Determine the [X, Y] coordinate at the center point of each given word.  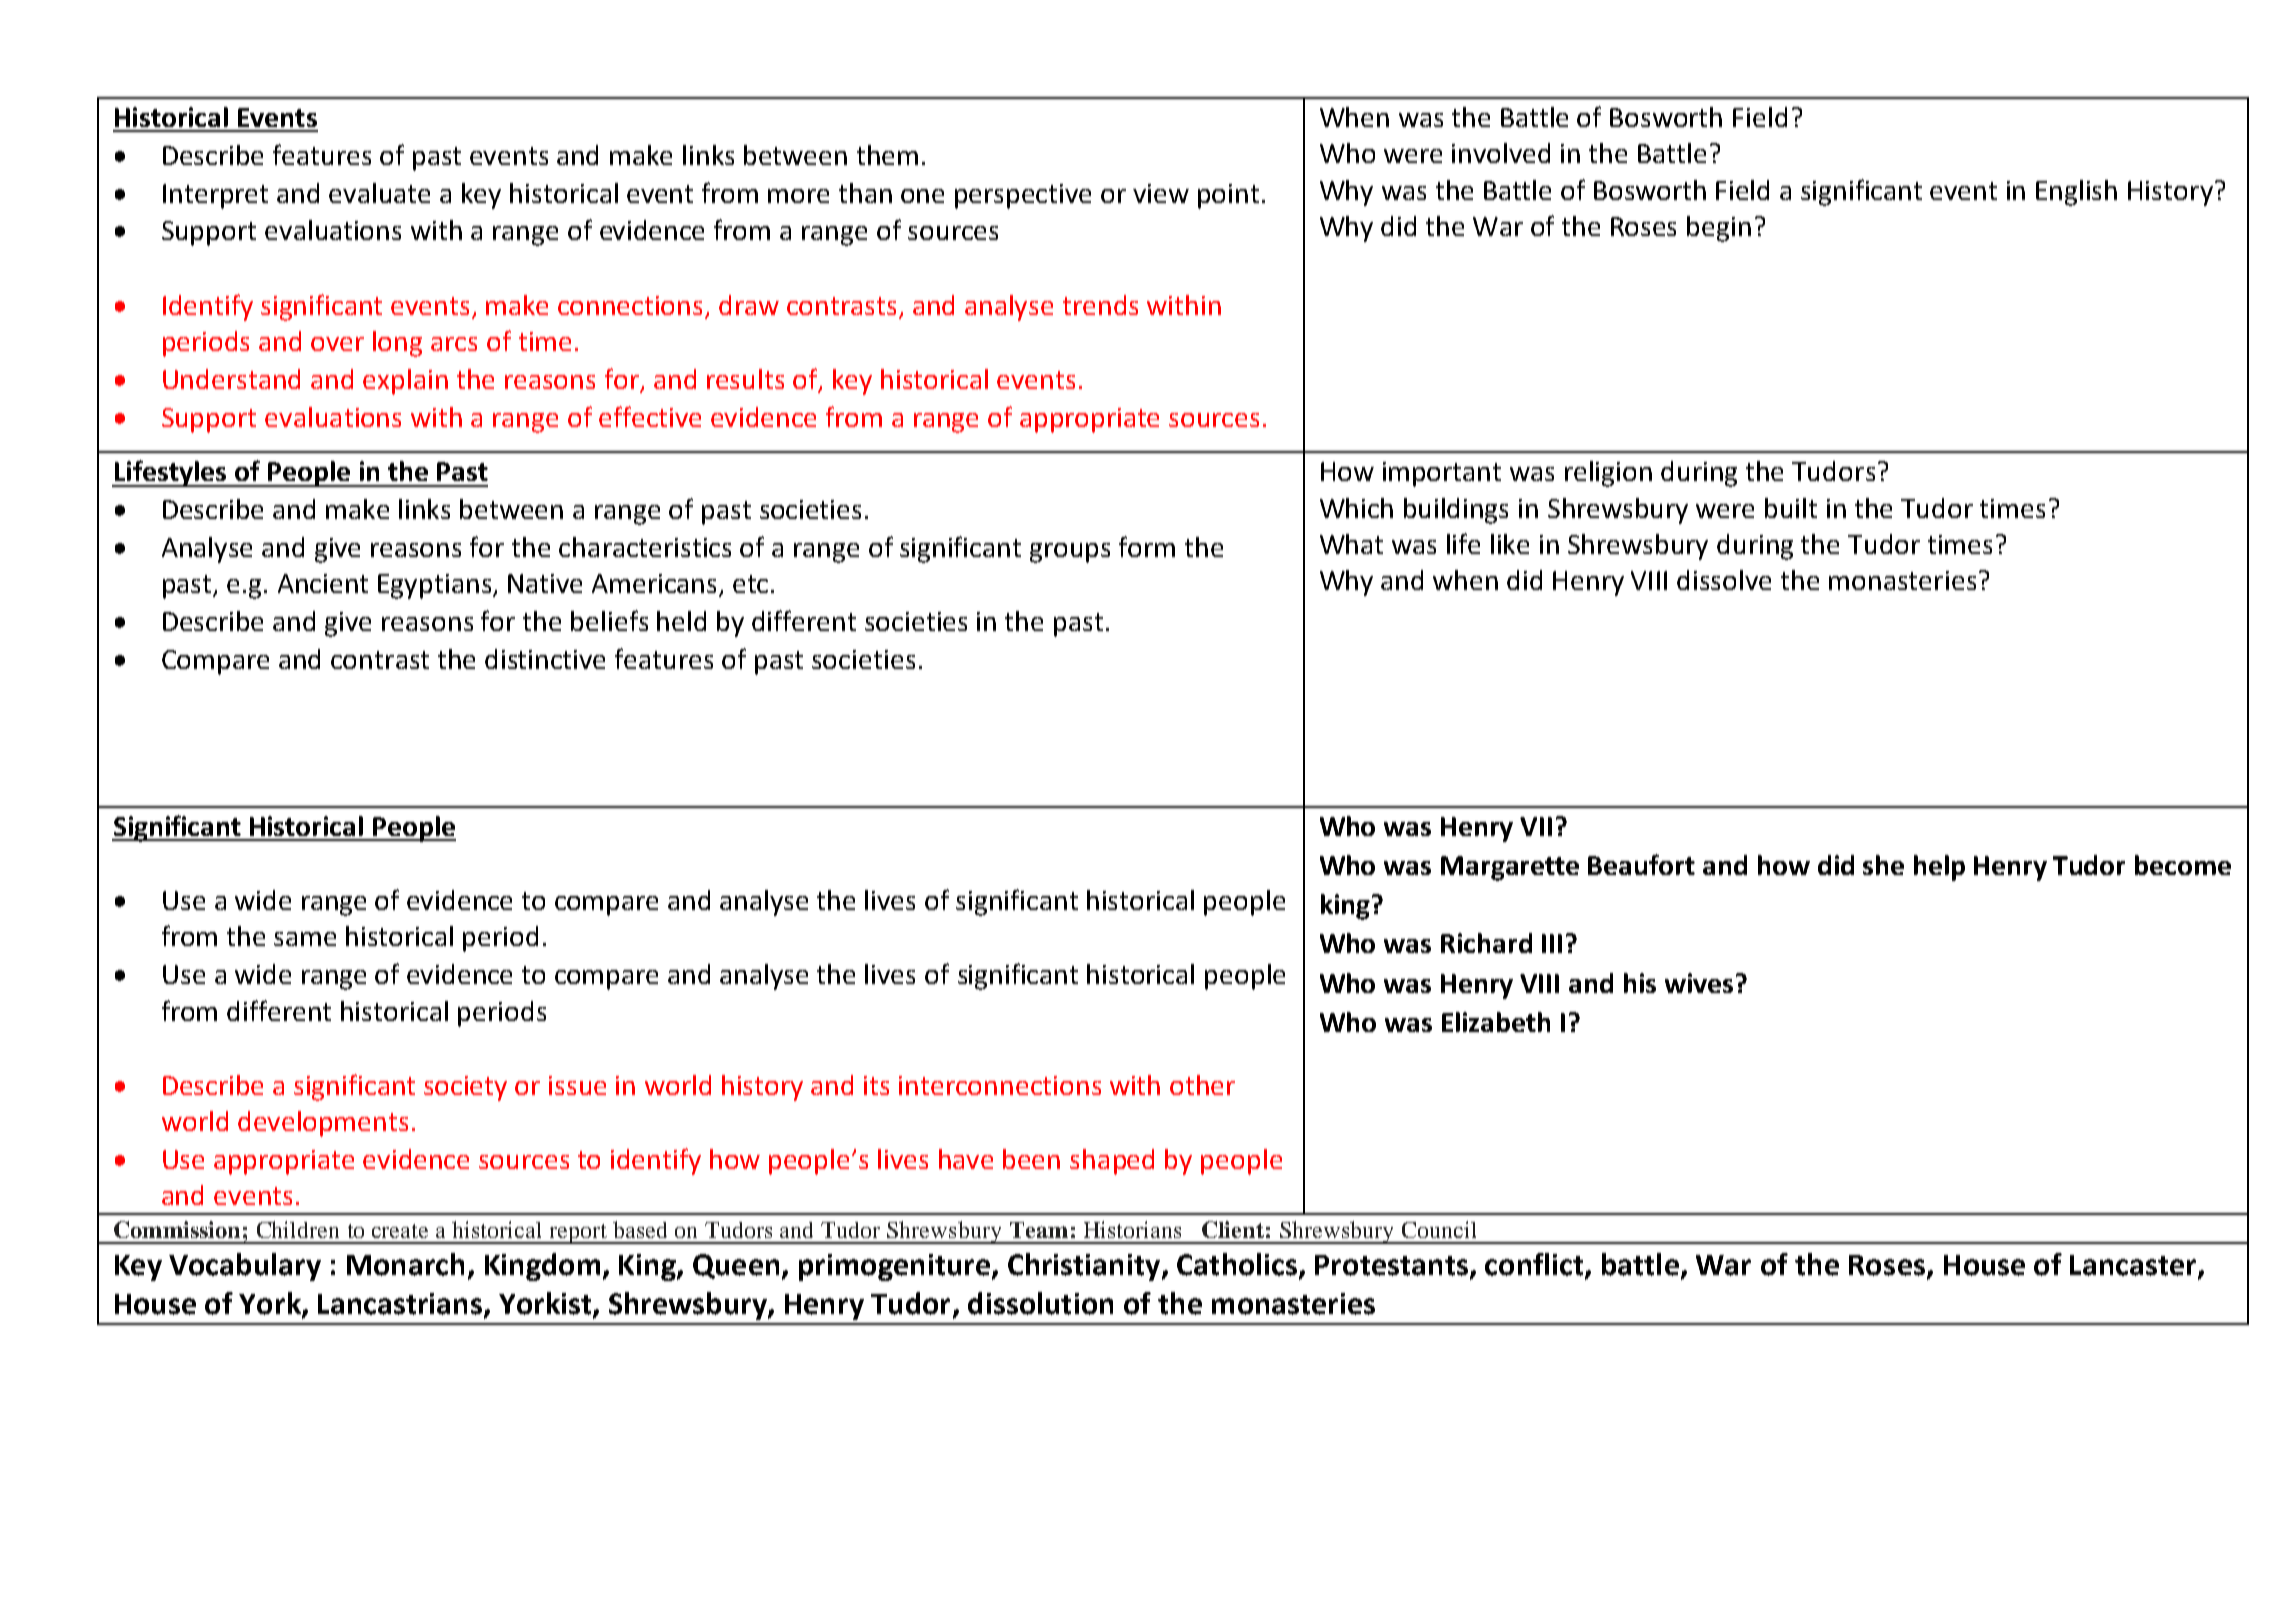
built [1791, 508]
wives [1699, 983]
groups [1070, 553]
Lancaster [2134, 1266]
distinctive [545, 659]
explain [405, 382]
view [1161, 193]
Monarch [405, 1264]
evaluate [379, 193]
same [305, 939]
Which [1356, 508]
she [1883, 865]
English [2076, 193]
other [1202, 1085]
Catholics [1237, 1264]
